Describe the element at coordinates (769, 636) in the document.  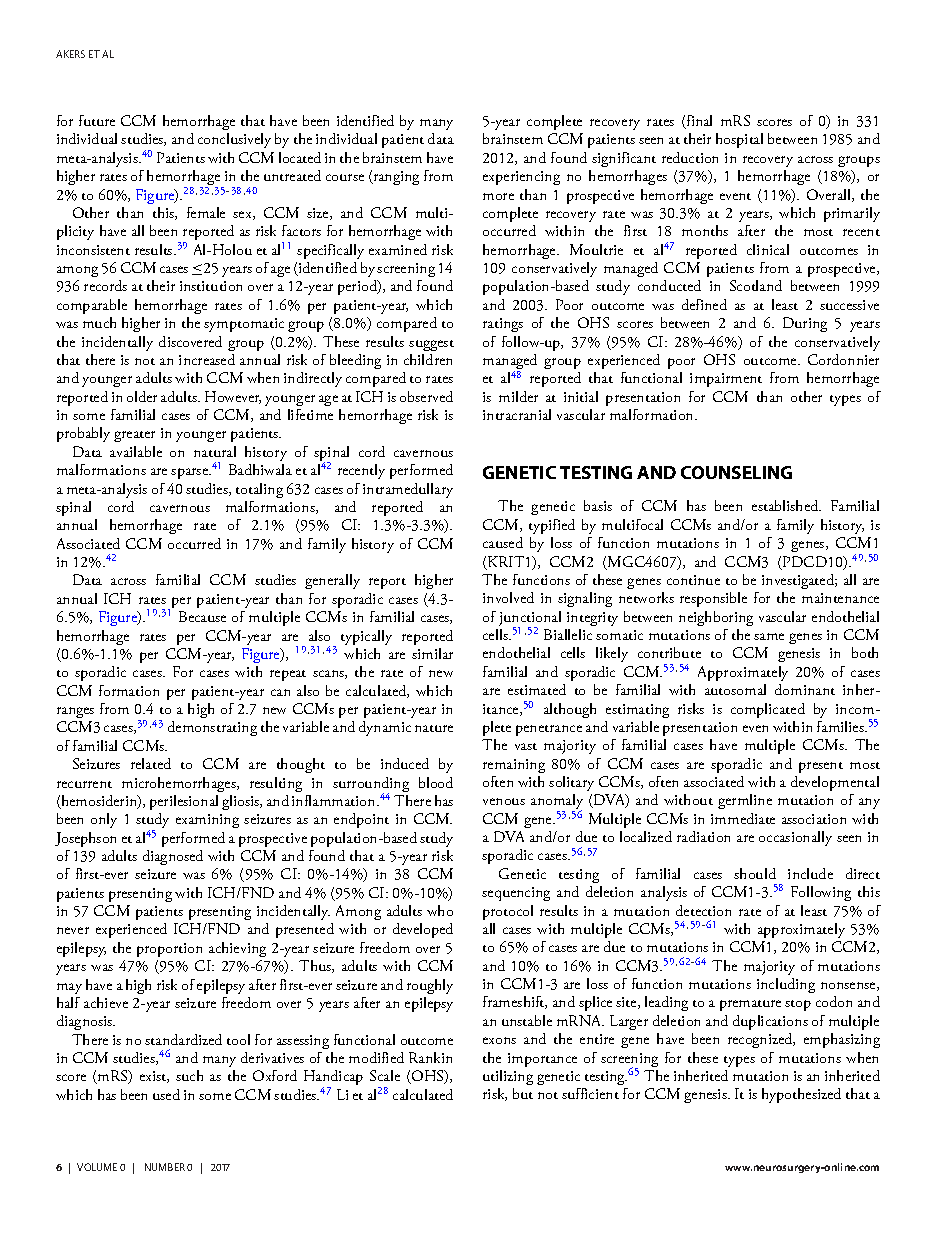
I see `same` at that location.
